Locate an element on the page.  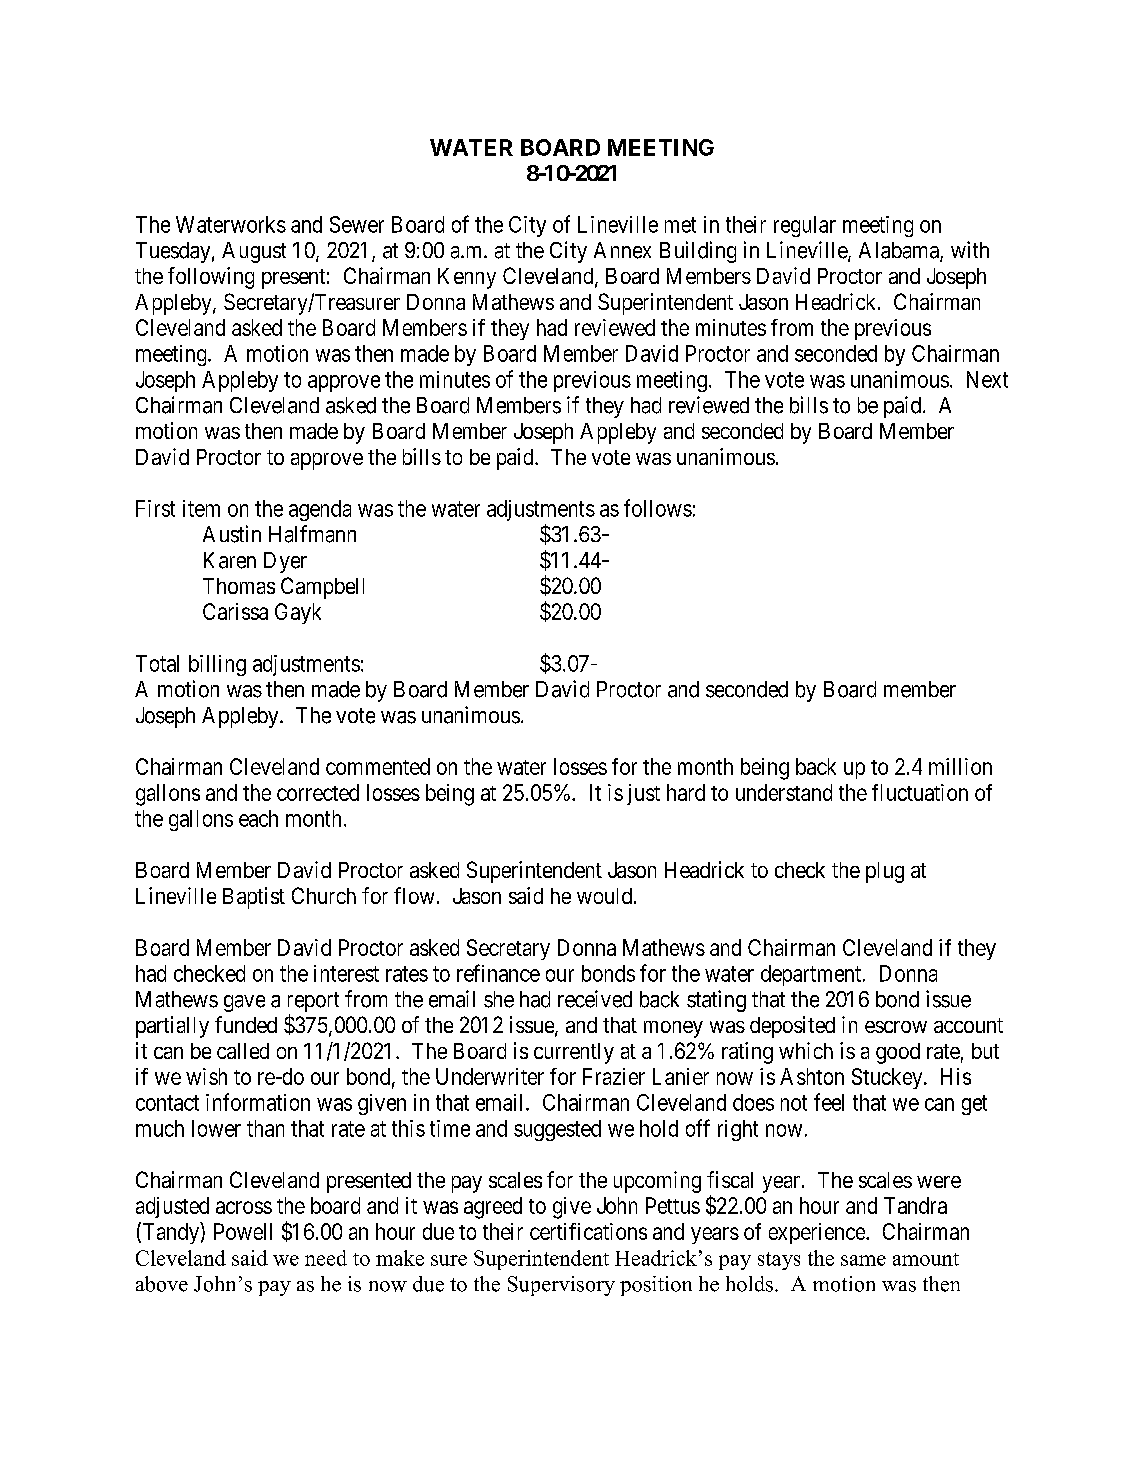
Austin is located at coordinates (232, 534).
